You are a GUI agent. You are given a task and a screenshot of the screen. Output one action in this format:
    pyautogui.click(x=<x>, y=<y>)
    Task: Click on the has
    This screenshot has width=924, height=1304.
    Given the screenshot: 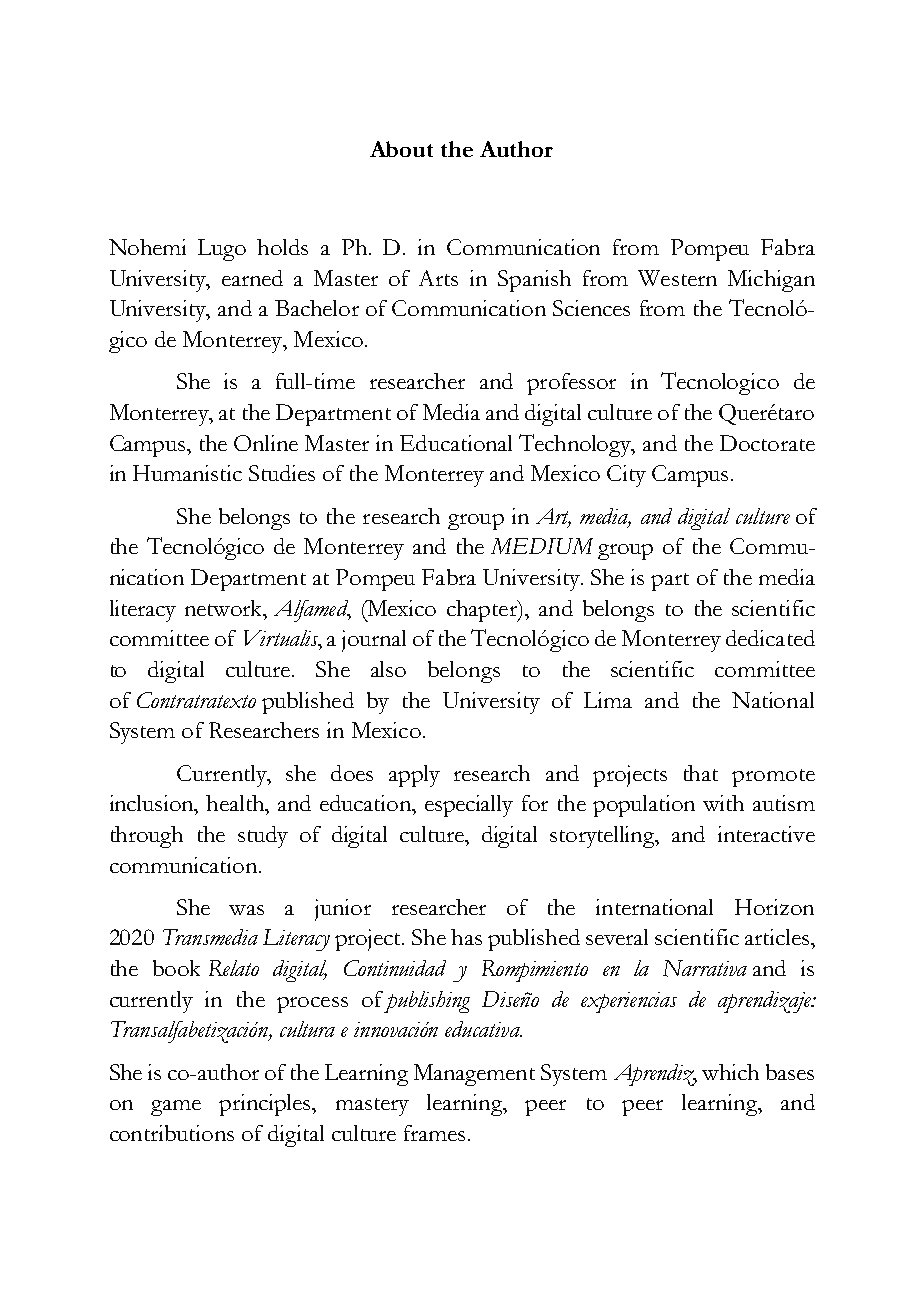 What is the action you would take?
    pyautogui.click(x=466, y=937)
